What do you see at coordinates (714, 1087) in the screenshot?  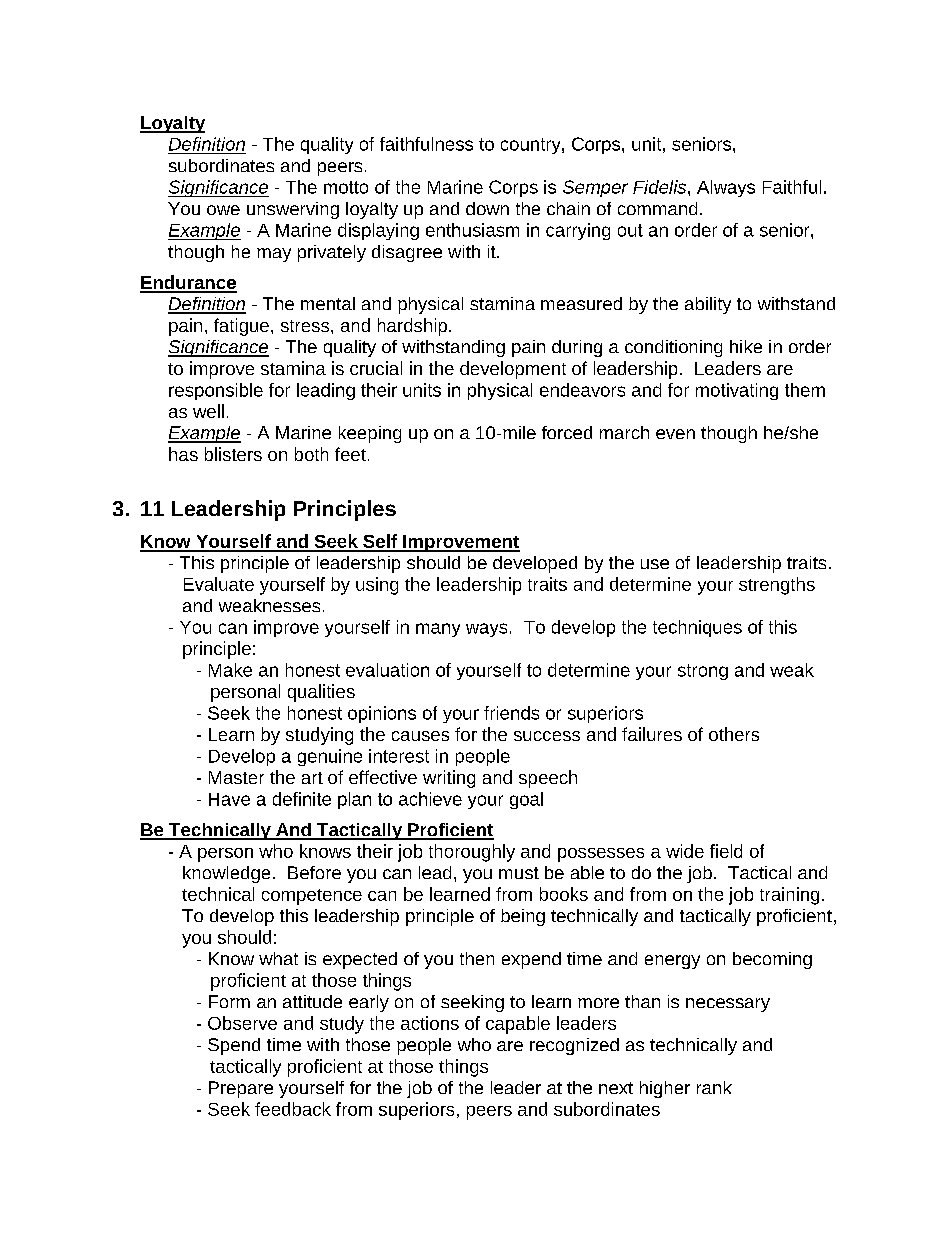 I see `rank` at bounding box center [714, 1087].
